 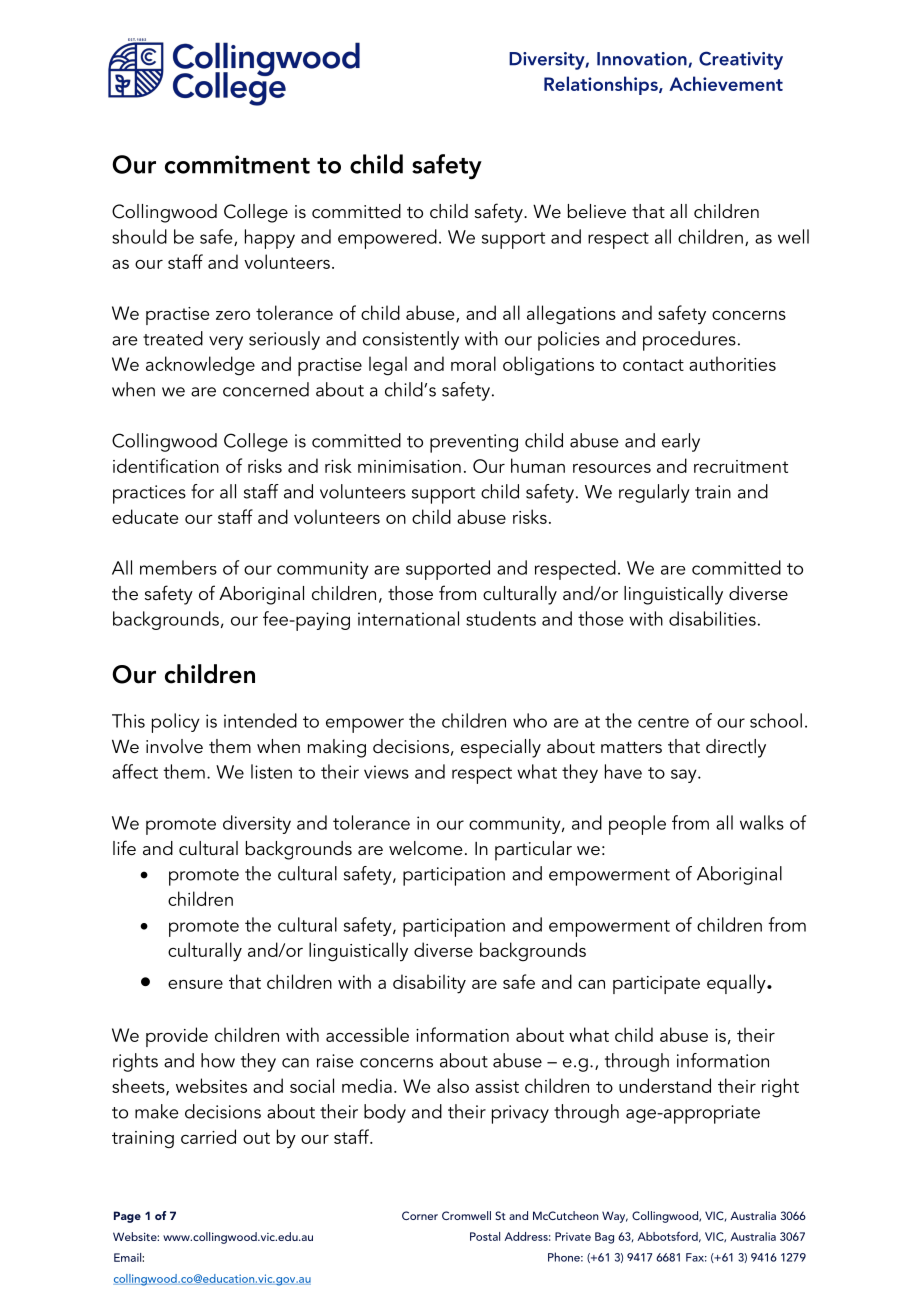 What do you see at coordinates (420, 1215) in the document?
I see `Corner` at bounding box center [420, 1215].
